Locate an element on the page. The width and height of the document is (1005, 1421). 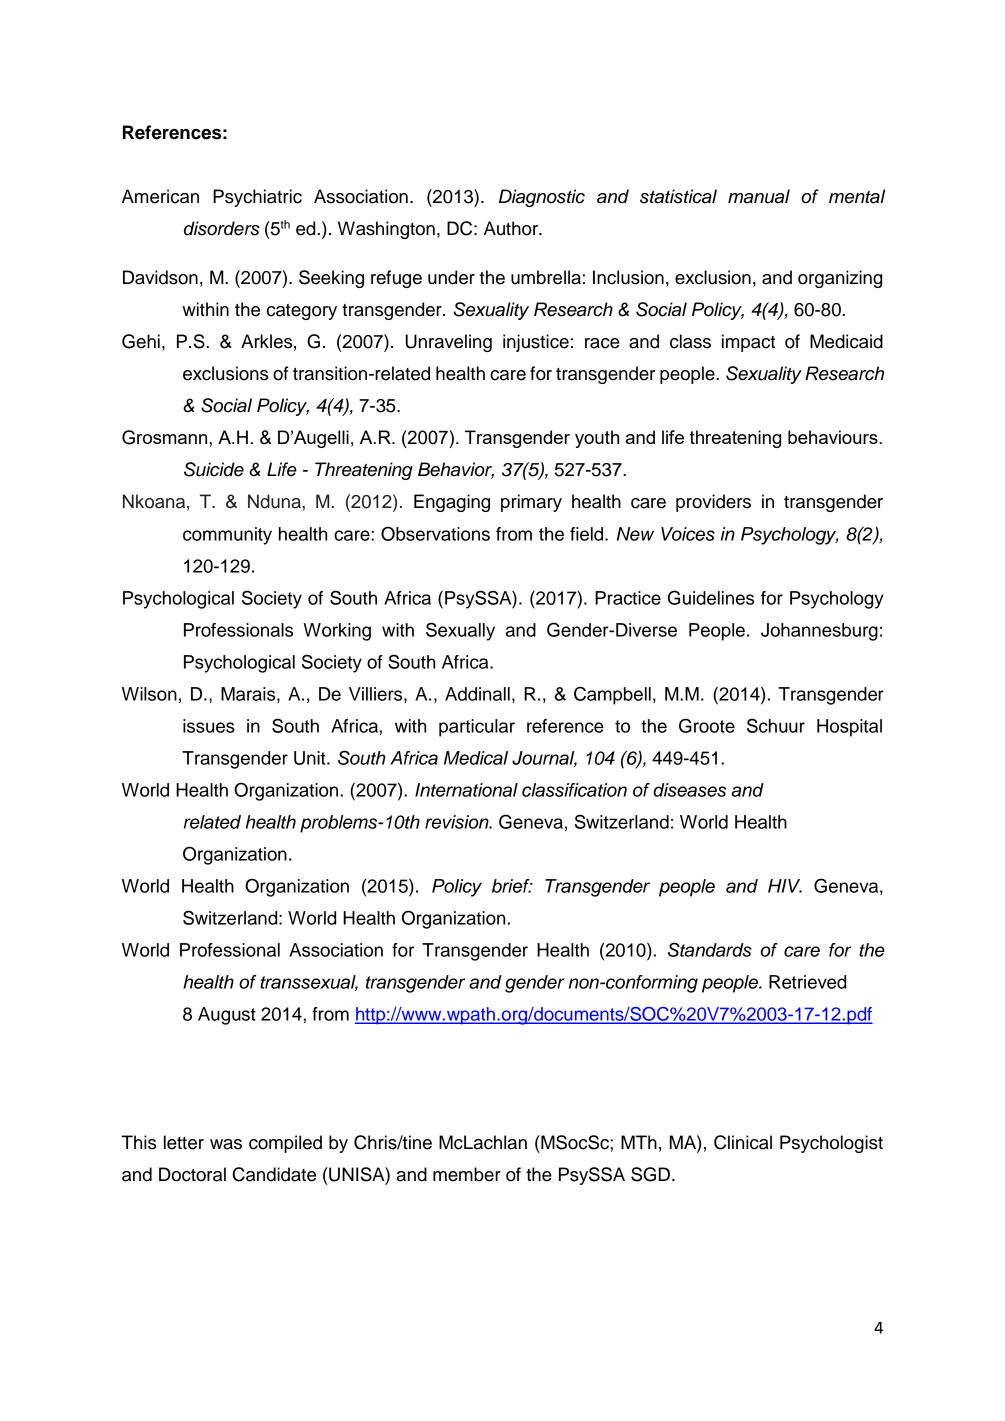
Author is located at coordinates (512, 228).
